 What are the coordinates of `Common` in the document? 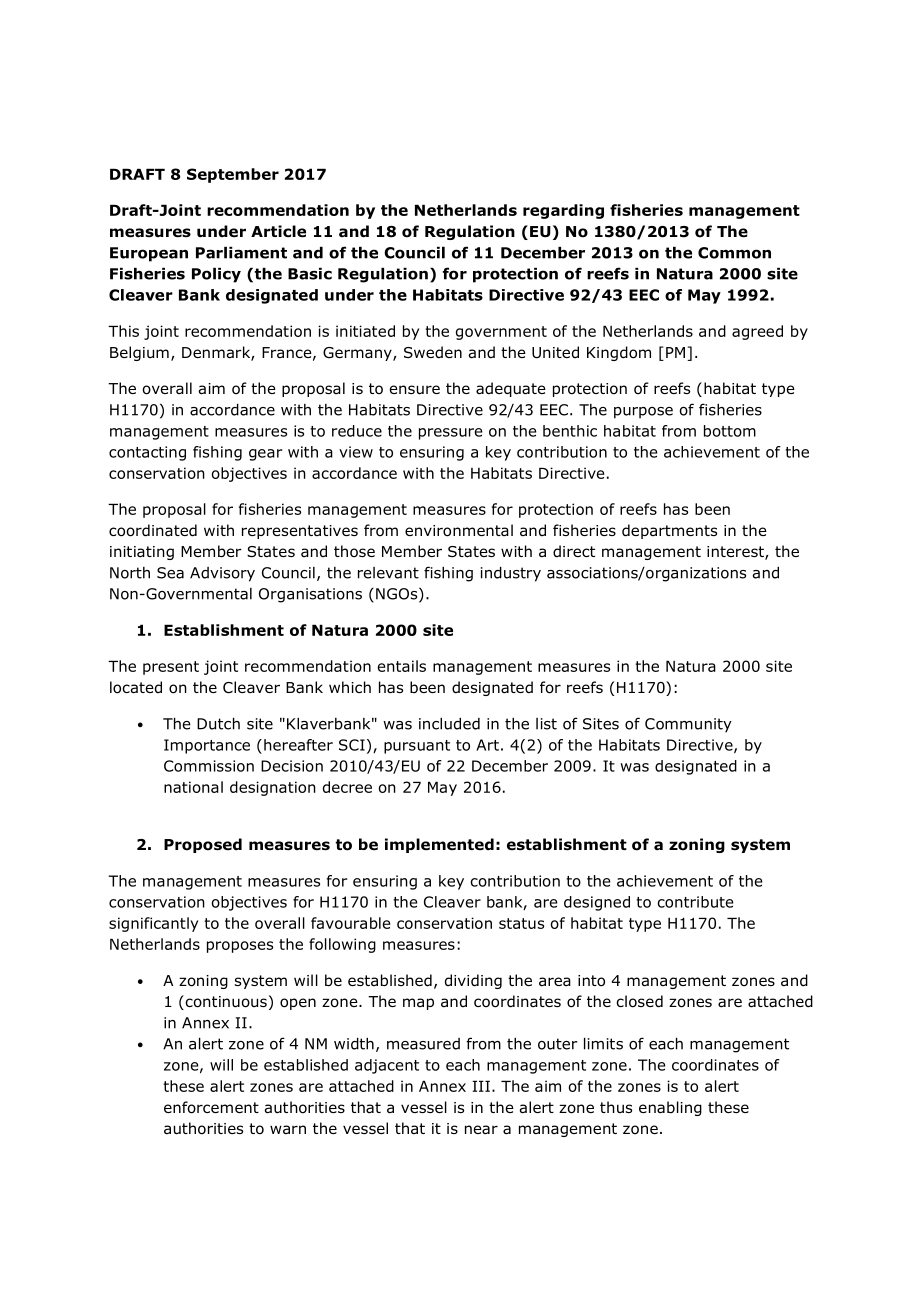 It's located at (734, 253).
